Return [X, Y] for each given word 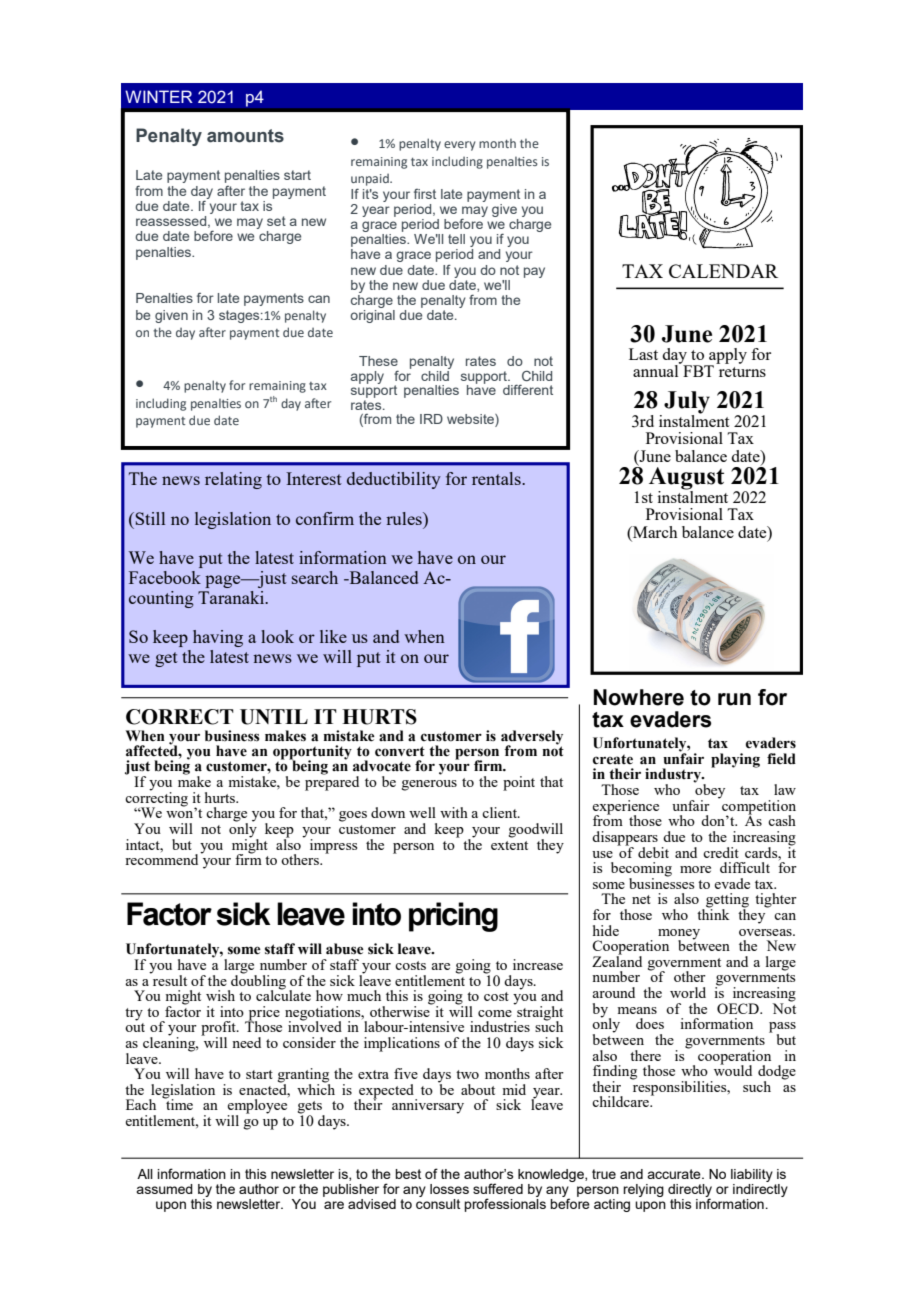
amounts [245, 136]
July [687, 403]
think [713, 913]
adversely [532, 738]
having [218, 638]
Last [643, 354]
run [734, 699]
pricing [453, 917]
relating [233, 480]
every [460, 146]
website [471, 420]
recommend [163, 858]
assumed [164, 1189]
